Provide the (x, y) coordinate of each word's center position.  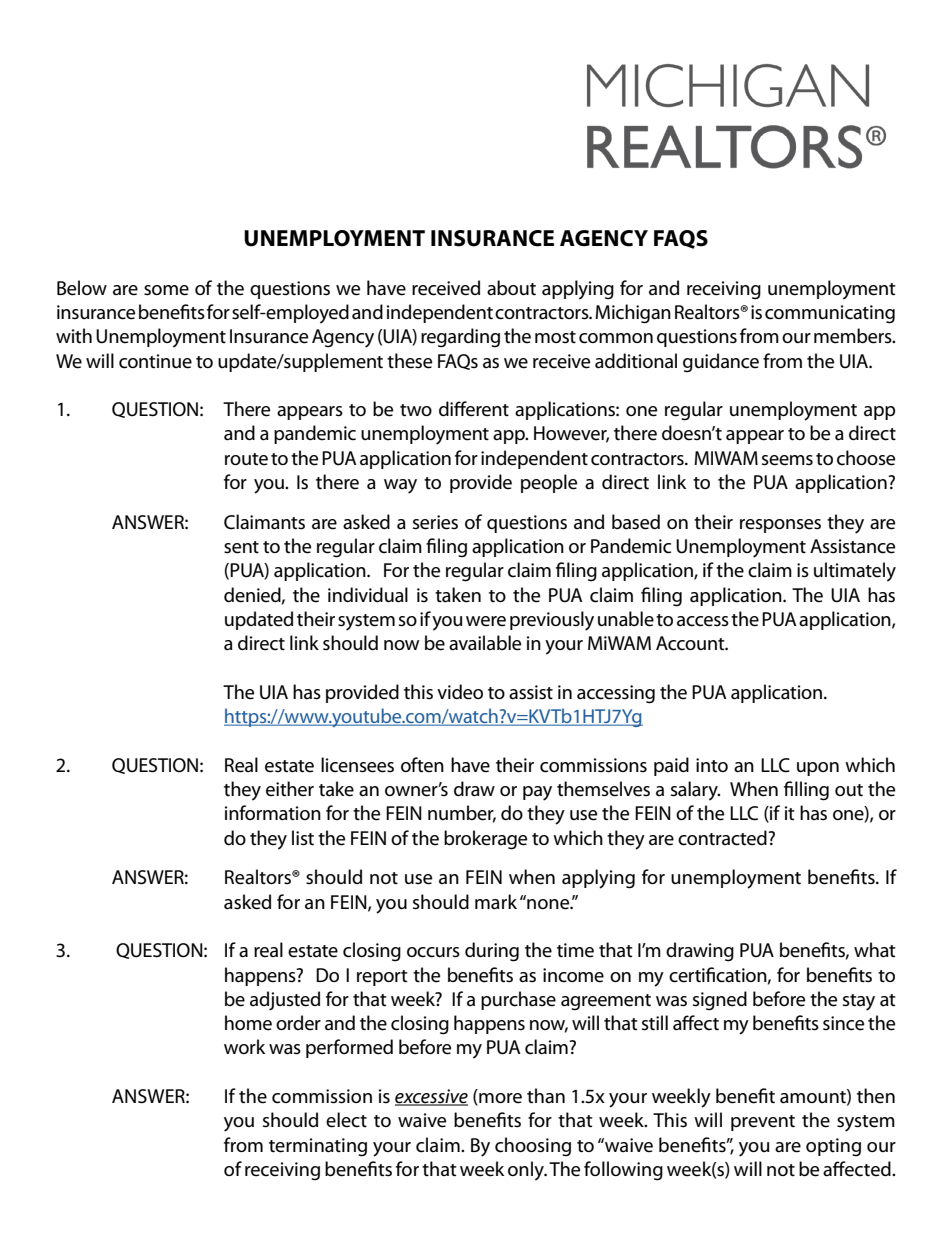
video (460, 692)
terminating (318, 1147)
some (166, 290)
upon (818, 769)
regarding (460, 338)
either (290, 789)
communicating (830, 314)
